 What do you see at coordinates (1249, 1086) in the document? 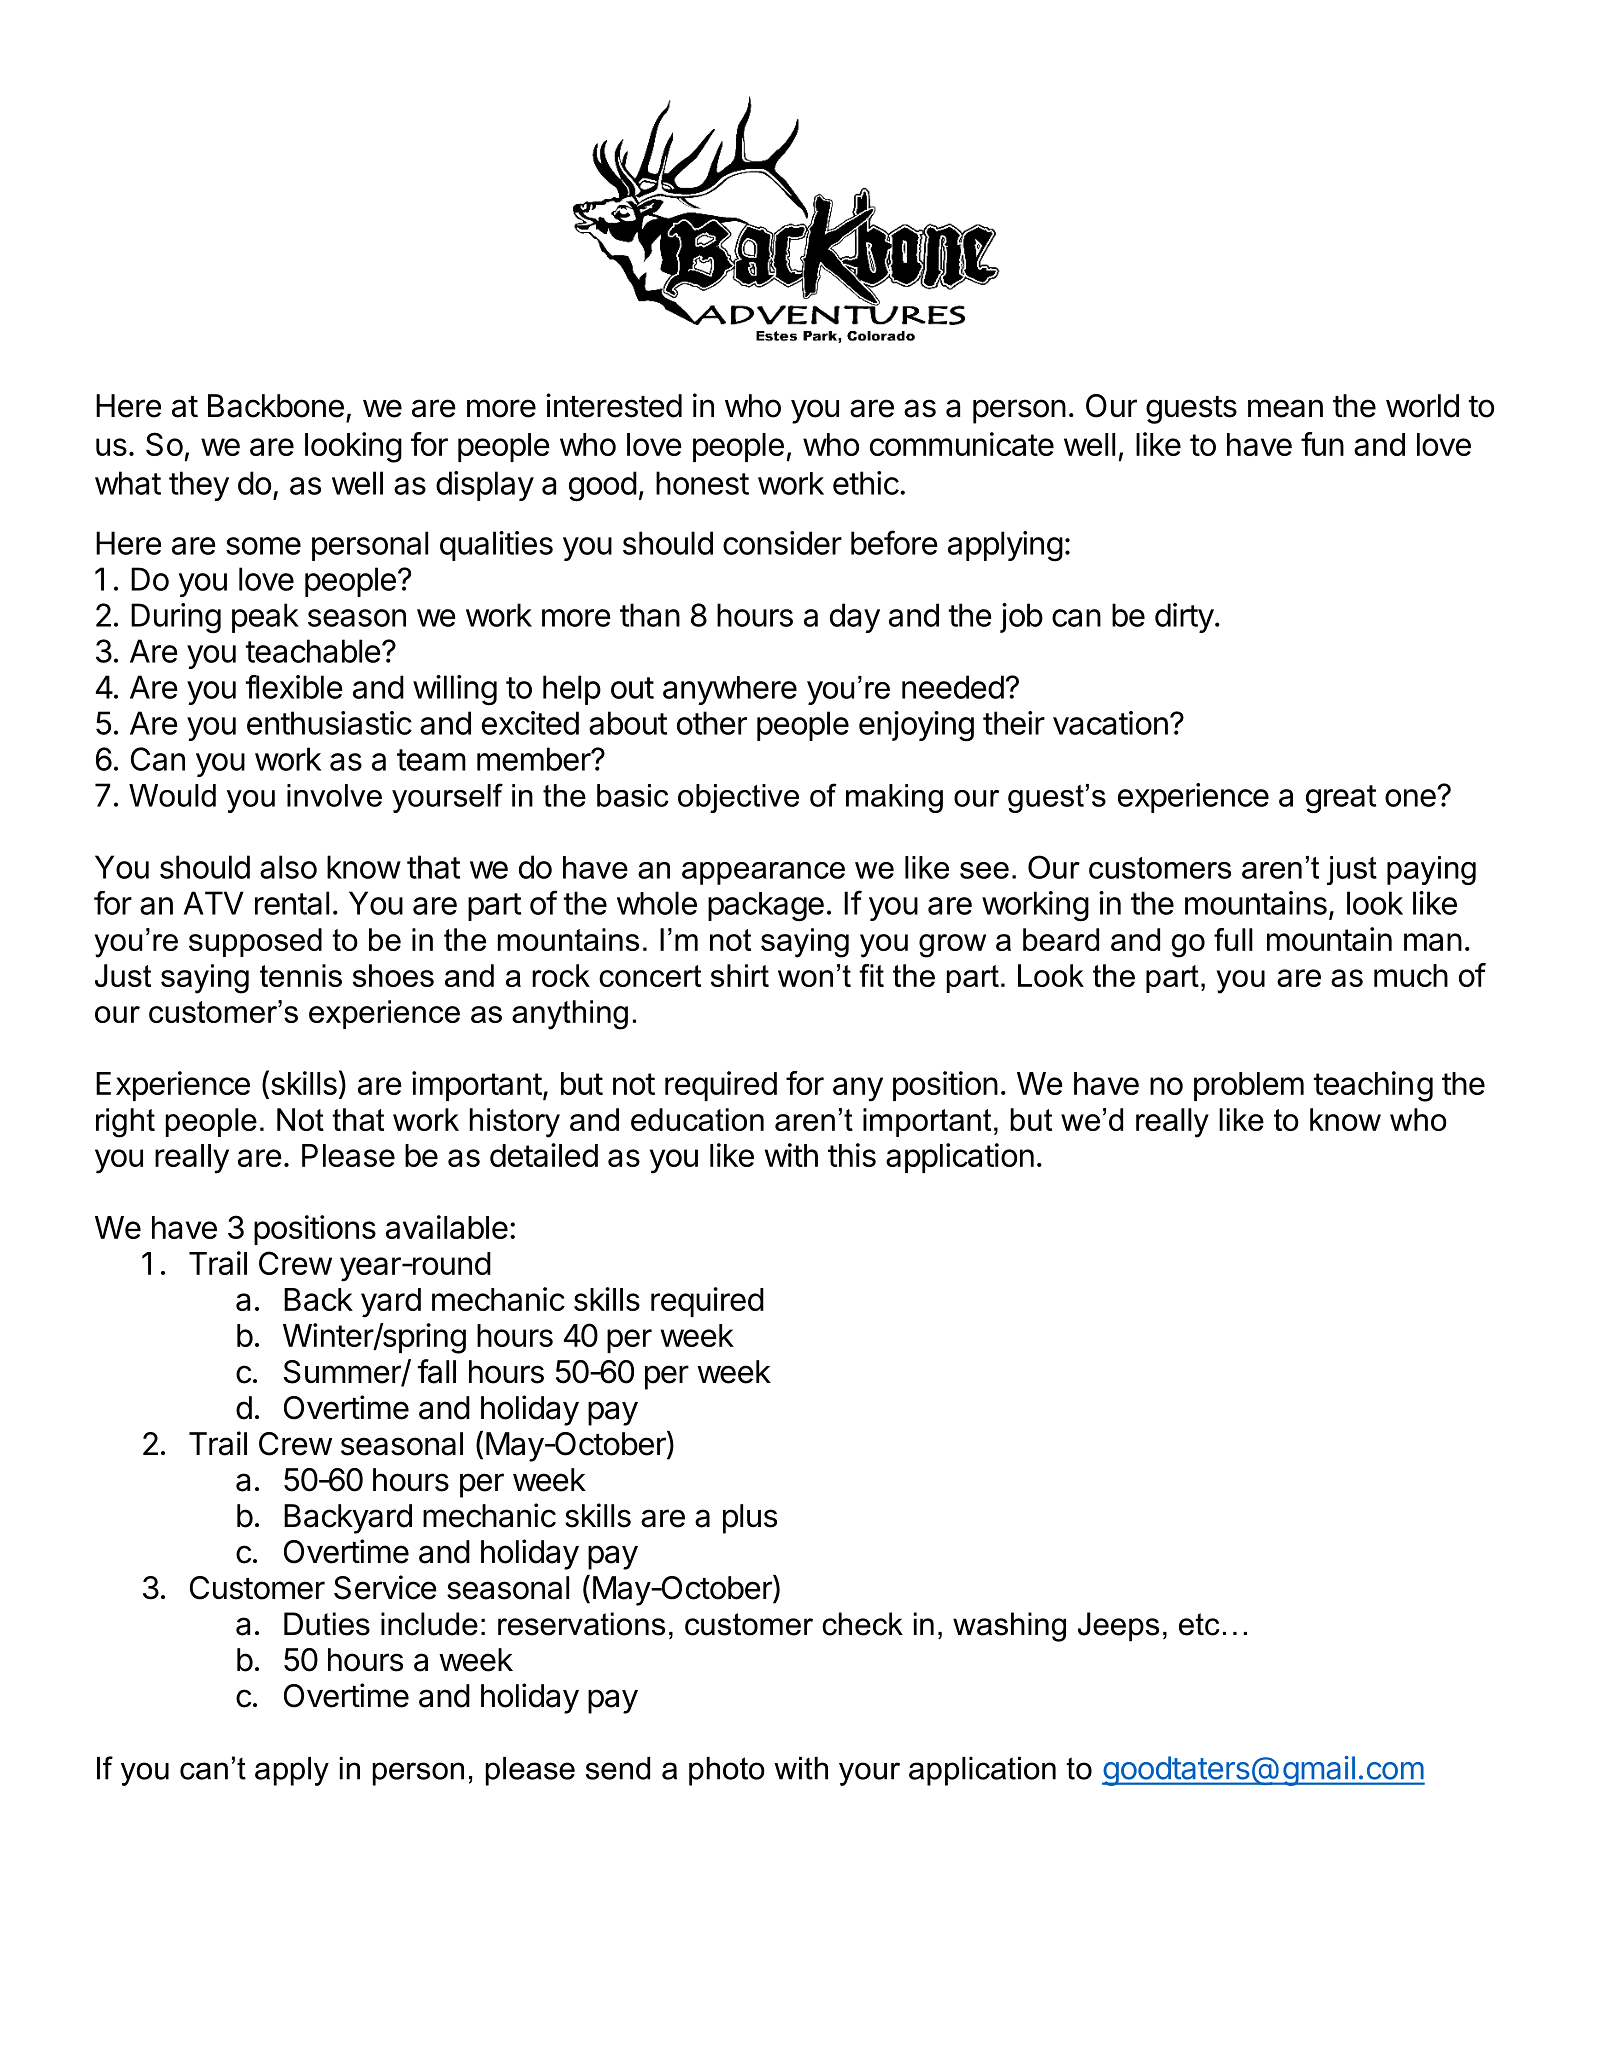
I see `problem` at bounding box center [1249, 1086].
